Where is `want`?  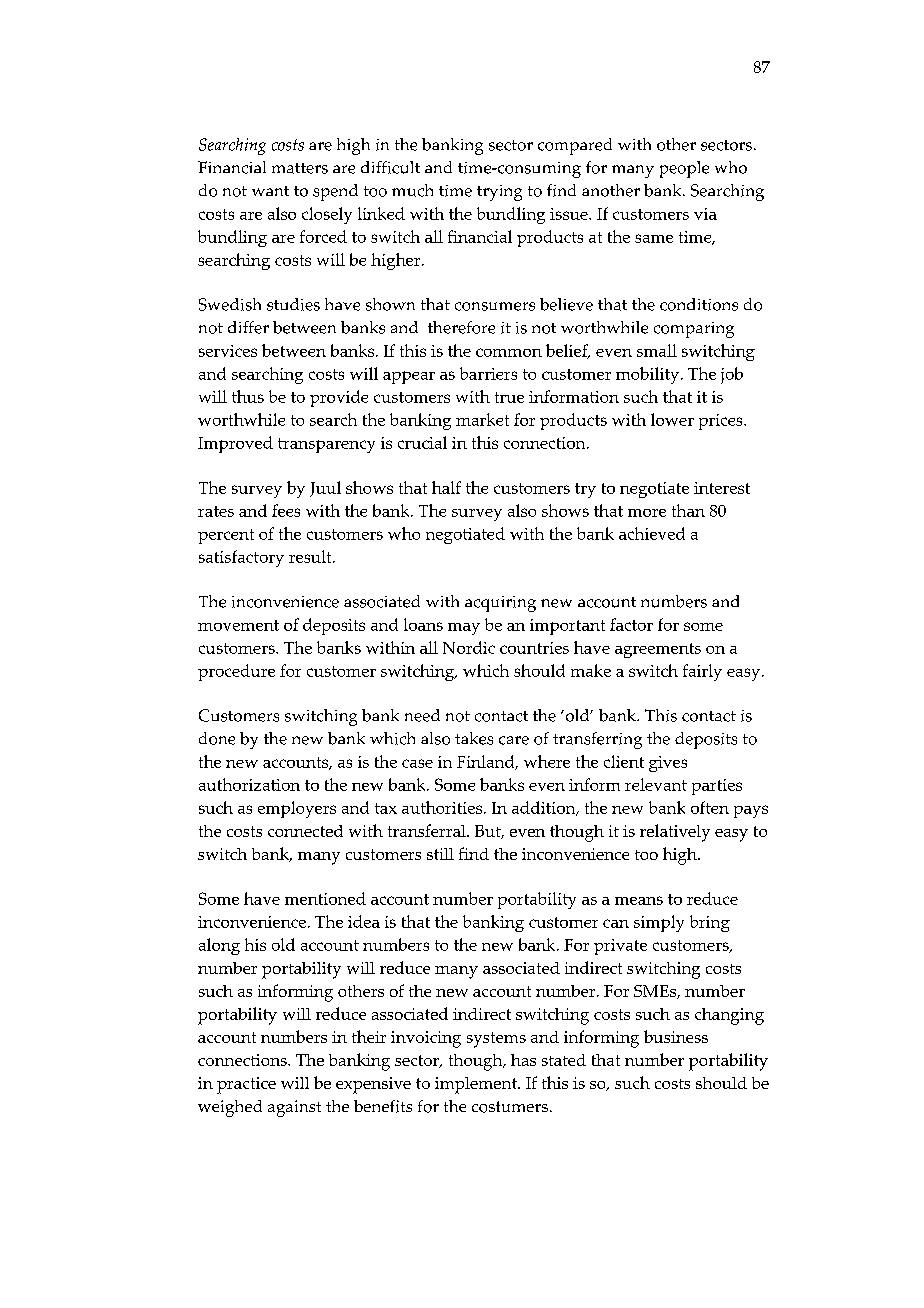 want is located at coordinates (270, 191).
